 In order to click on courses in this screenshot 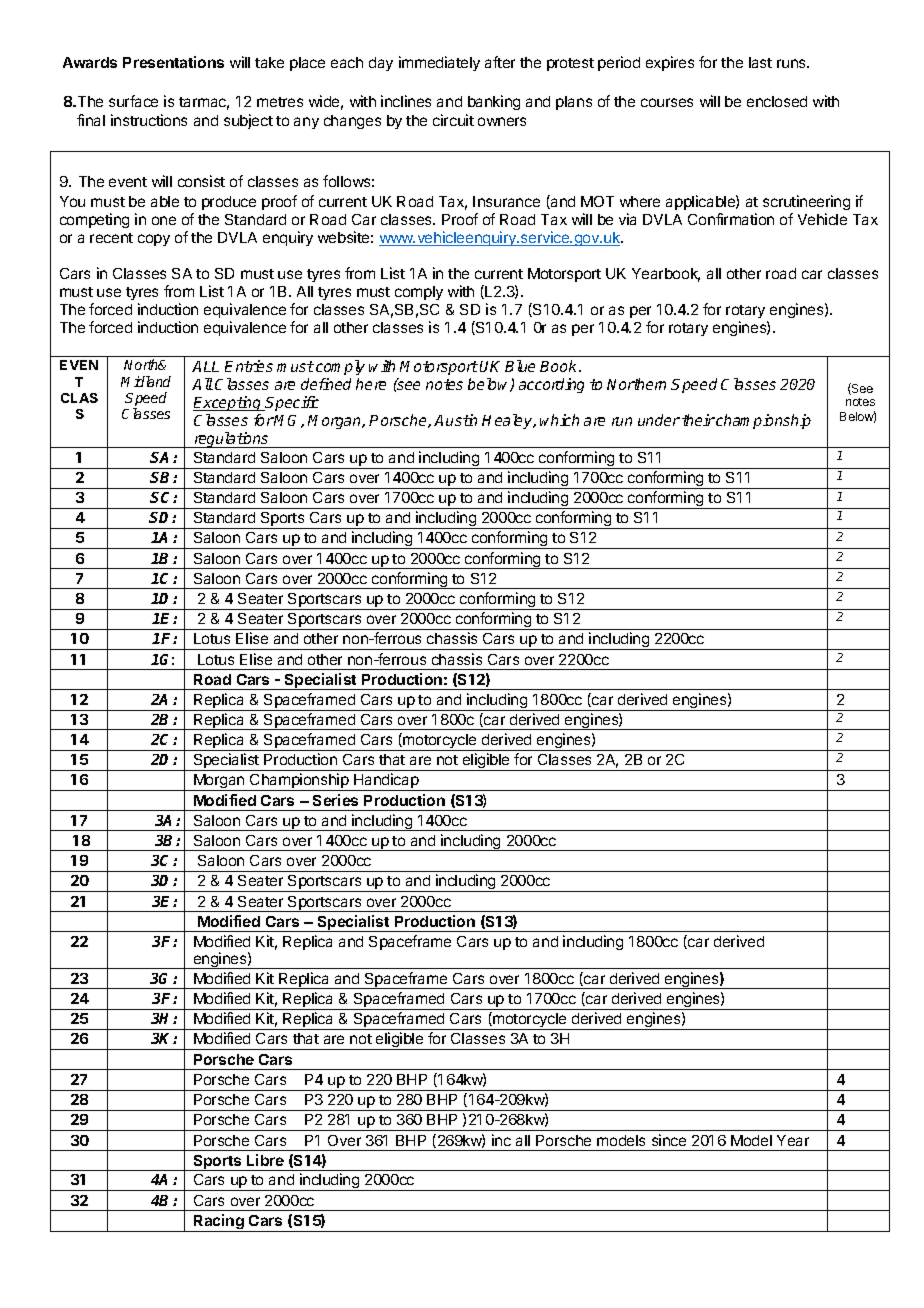, I will do `click(667, 102)`.
